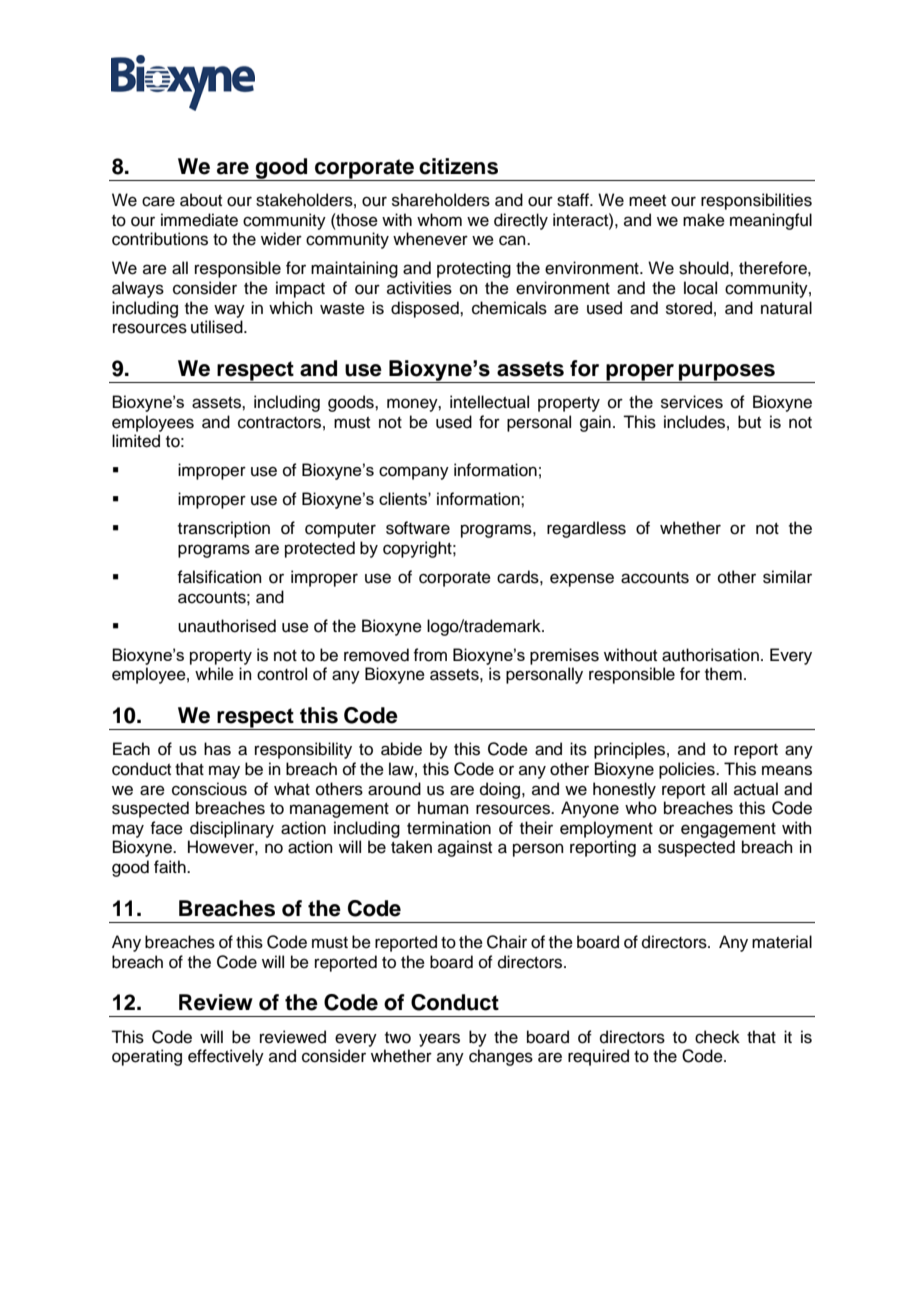 The width and height of the document is (924, 1308). Describe the element at coordinates (704, 220) in the document. I see `make` at that location.
